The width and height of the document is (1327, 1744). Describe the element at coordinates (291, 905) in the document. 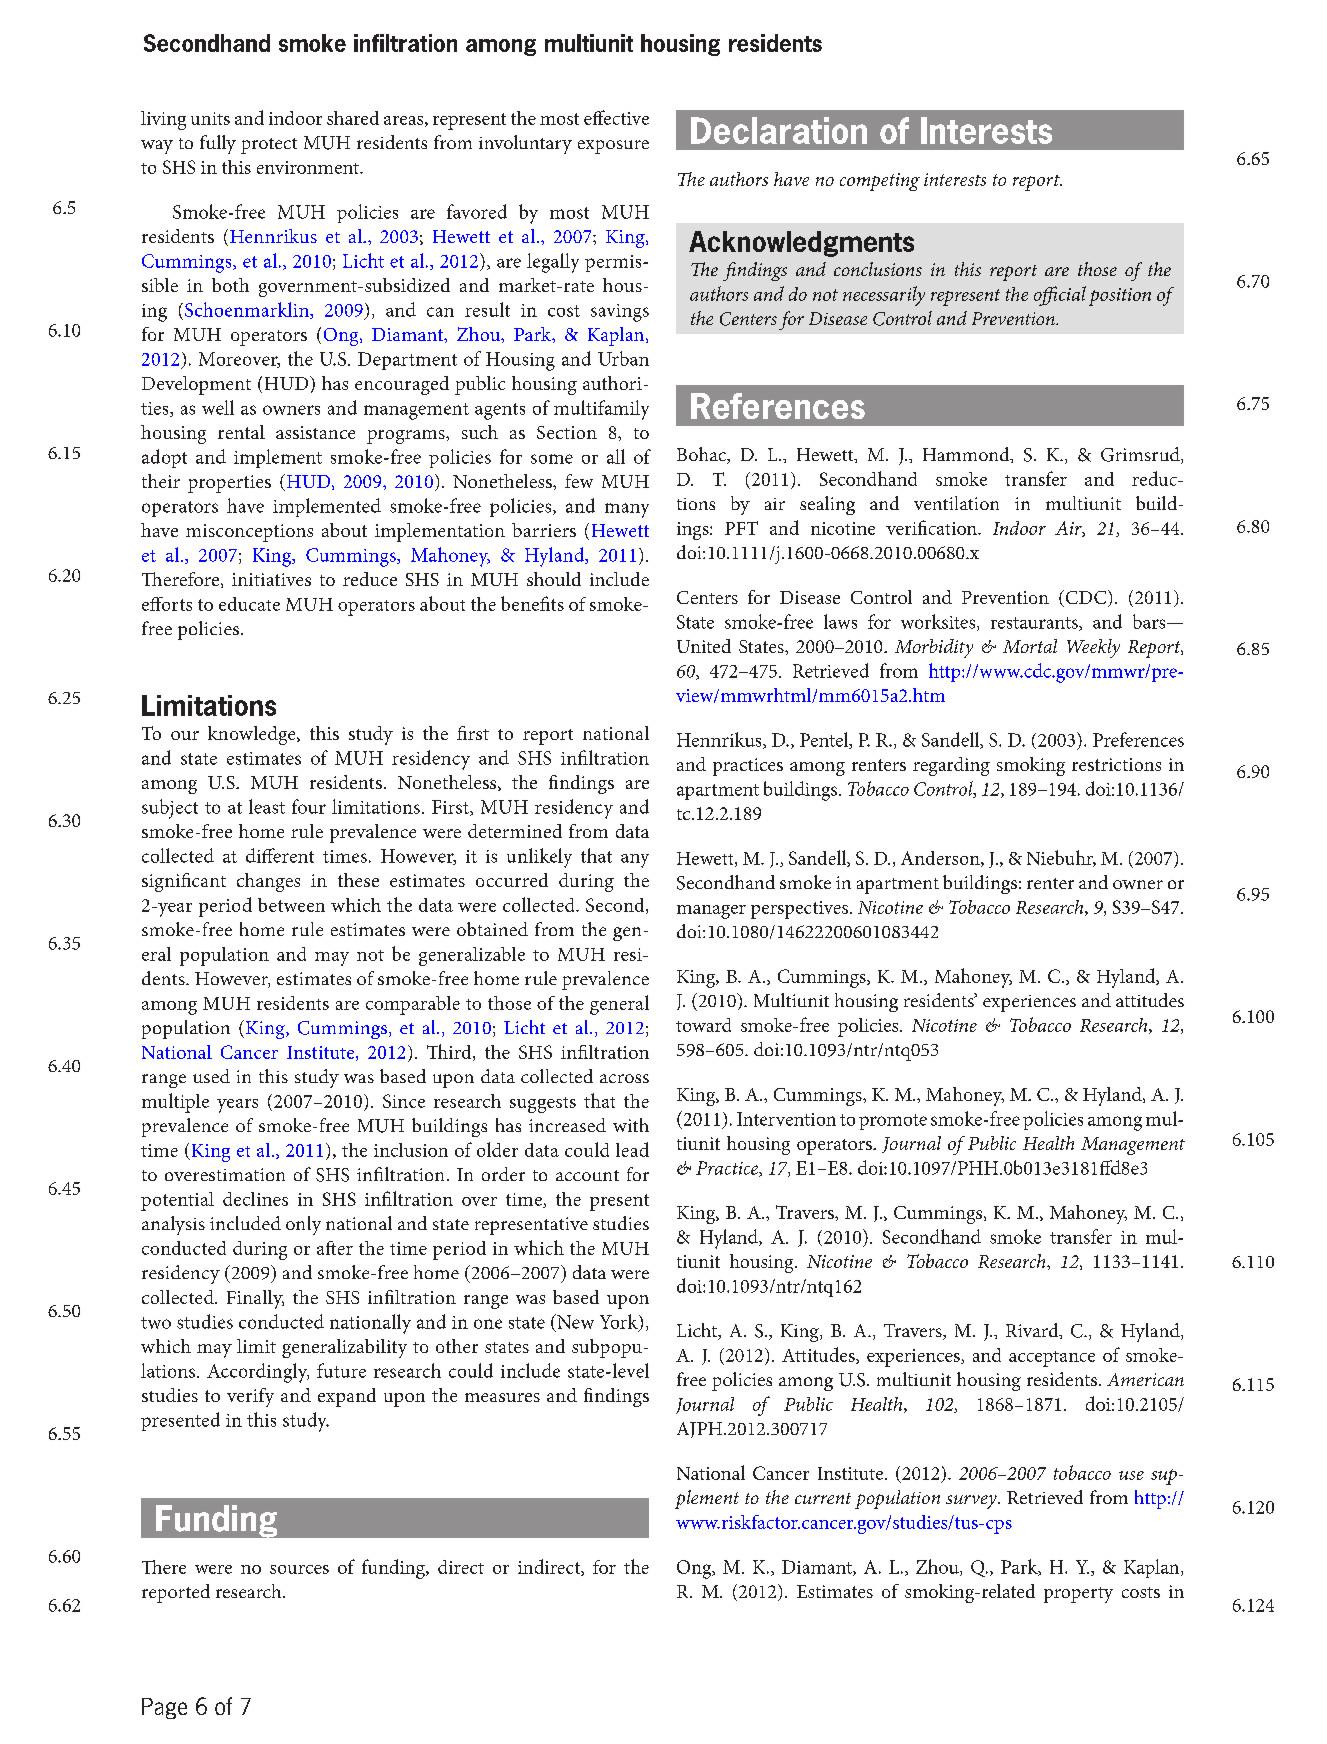

I see `between` at that location.
